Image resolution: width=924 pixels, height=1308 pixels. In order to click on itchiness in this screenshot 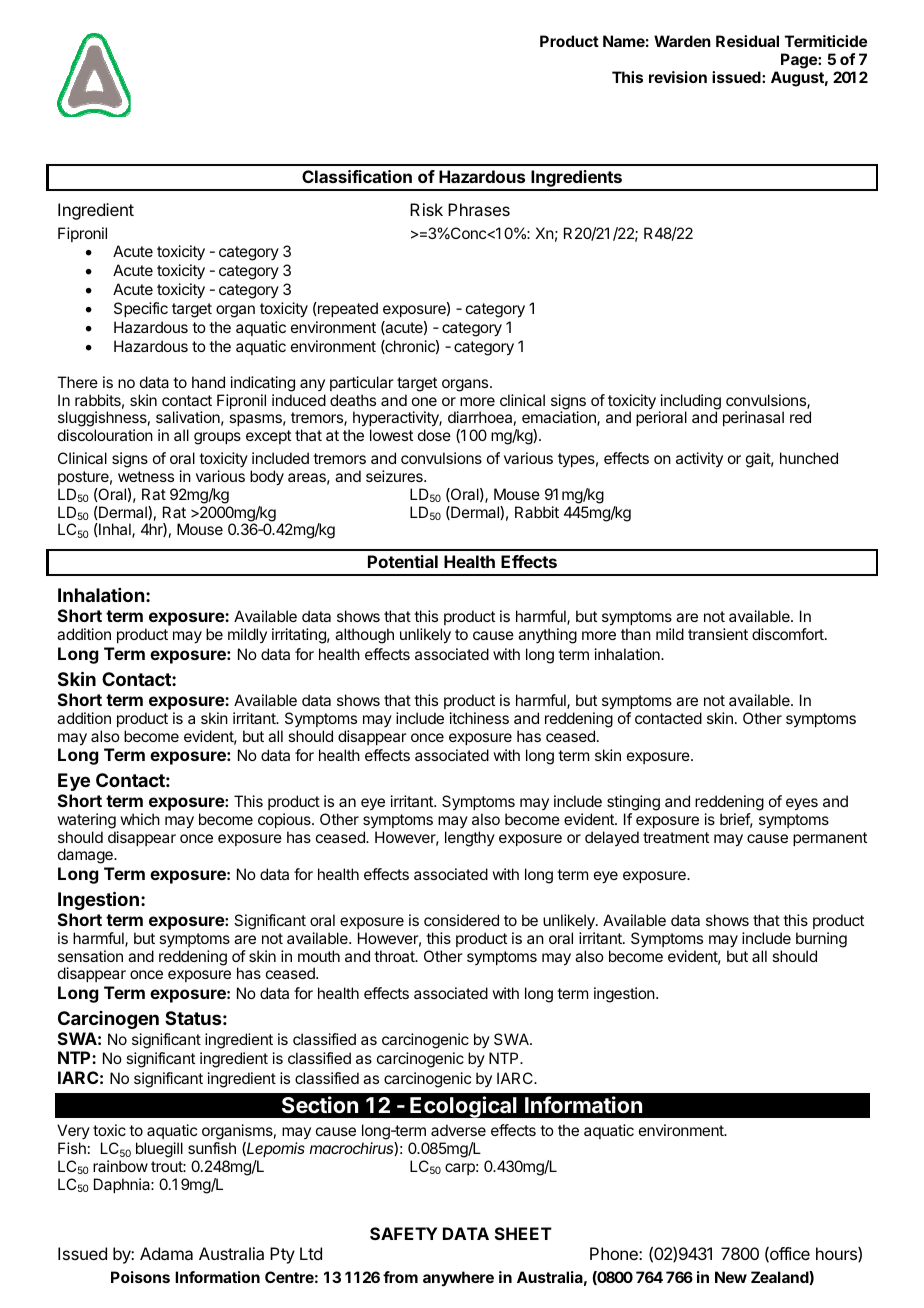, I will do `click(479, 718)`.
